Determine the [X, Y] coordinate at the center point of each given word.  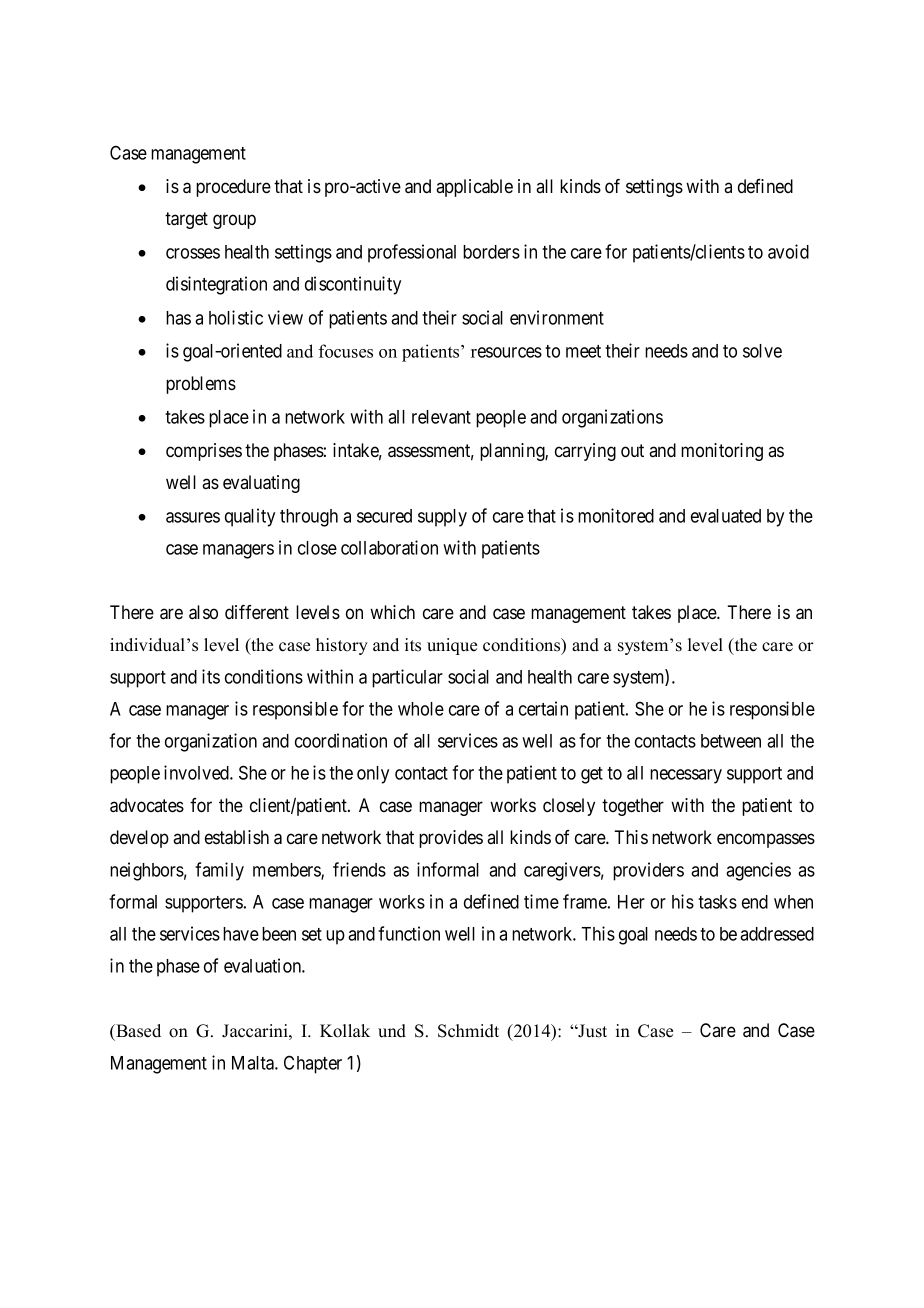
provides [451, 839]
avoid [788, 251]
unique [452, 646]
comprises [204, 452]
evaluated [726, 516]
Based [137, 1031]
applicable [474, 188]
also [203, 612]
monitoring [722, 452]
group [234, 221]
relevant [441, 417]
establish [237, 837]
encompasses [766, 840]
